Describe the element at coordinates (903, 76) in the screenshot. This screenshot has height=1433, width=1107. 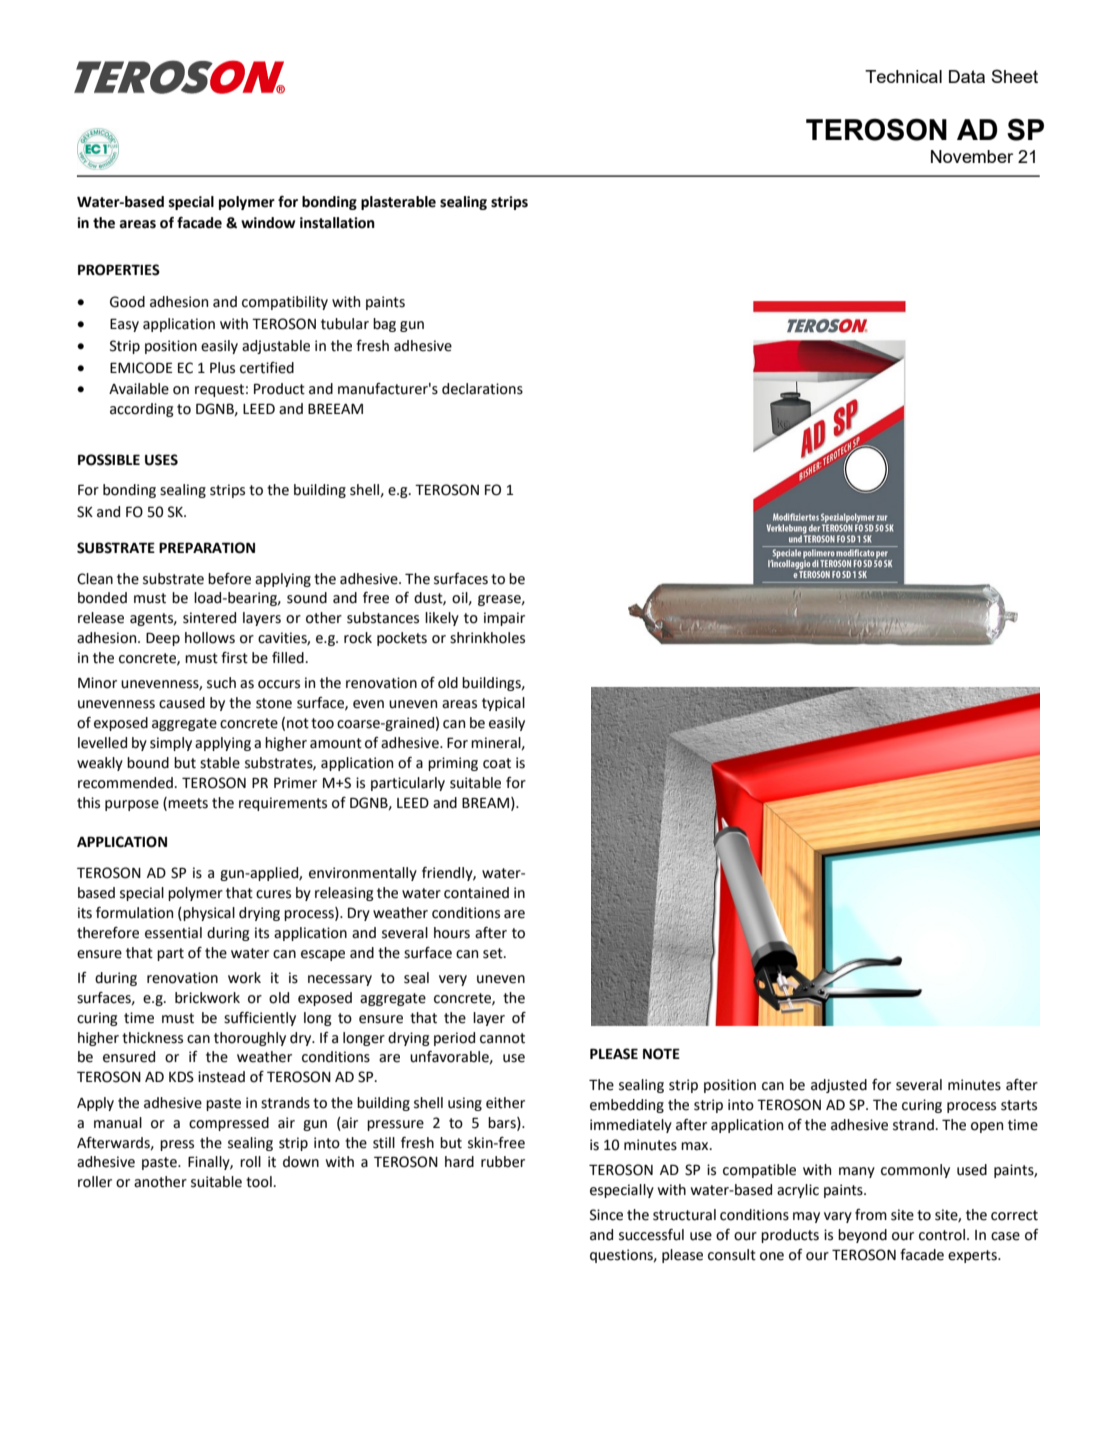
I see `Technical` at that location.
